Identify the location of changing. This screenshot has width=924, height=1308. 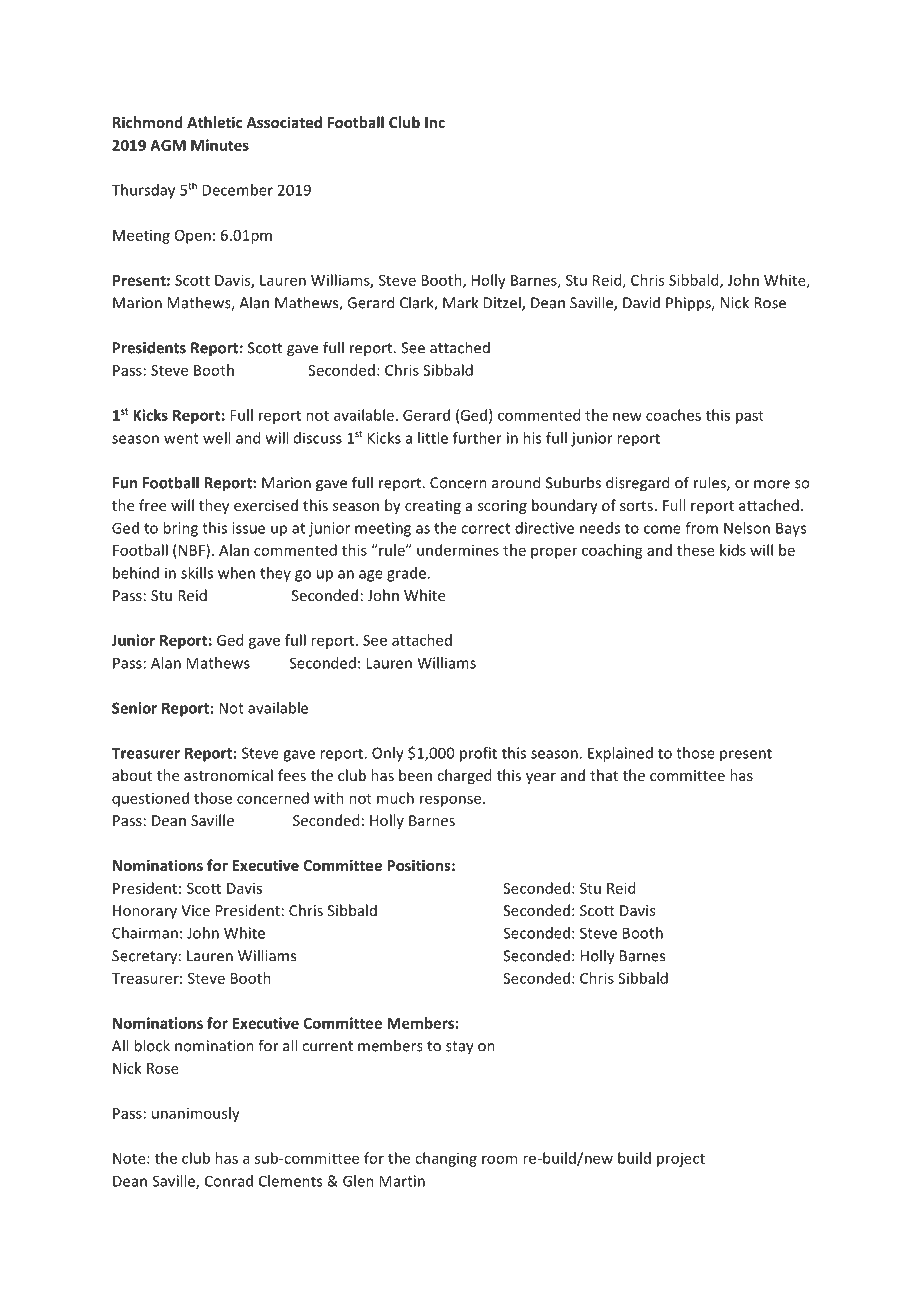
(446, 1159).
